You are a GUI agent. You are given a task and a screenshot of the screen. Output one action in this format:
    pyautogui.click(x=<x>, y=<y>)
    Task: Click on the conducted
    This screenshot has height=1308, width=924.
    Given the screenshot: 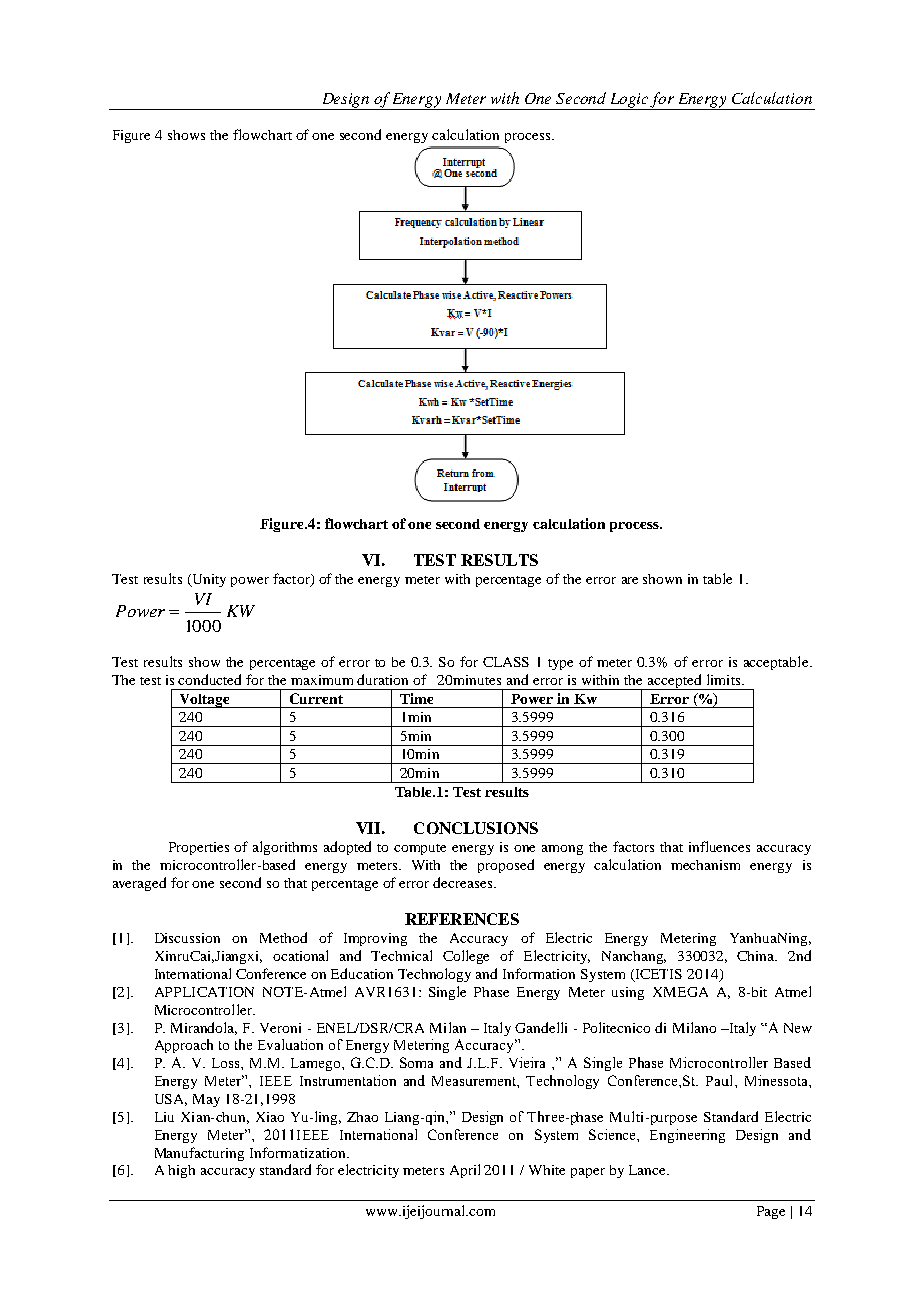 What is the action you would take?
    pyautogui.click(x=209, y=679)
